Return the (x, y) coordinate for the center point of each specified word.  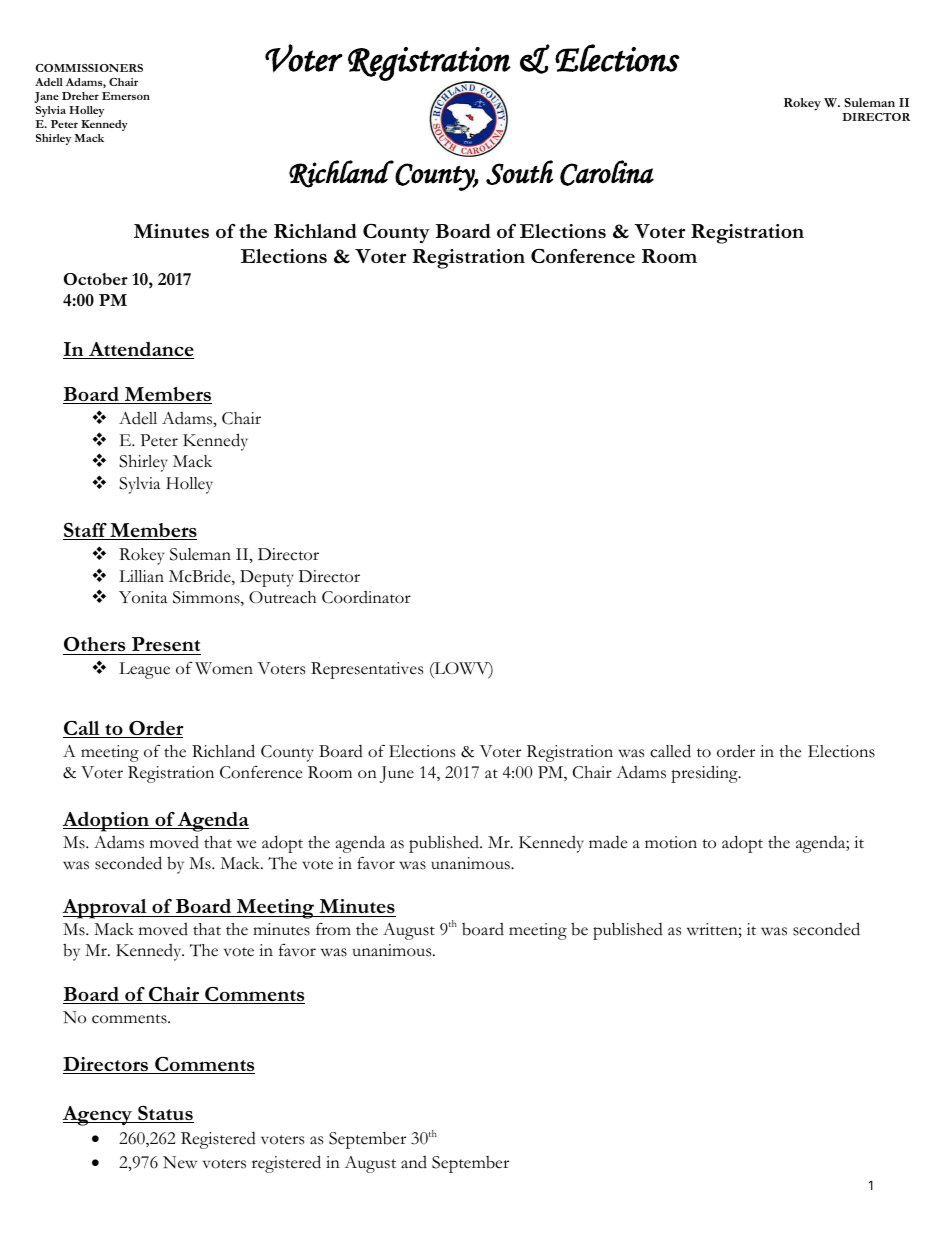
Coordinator (366, 597)
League (144, 670)
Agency (98, 1116)
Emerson (126, 96)
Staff (86, 531)
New (180, 1162)
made (608, 842)
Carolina (607, 173)
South (519, 172)
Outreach (282, 597)
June (397, 774)
